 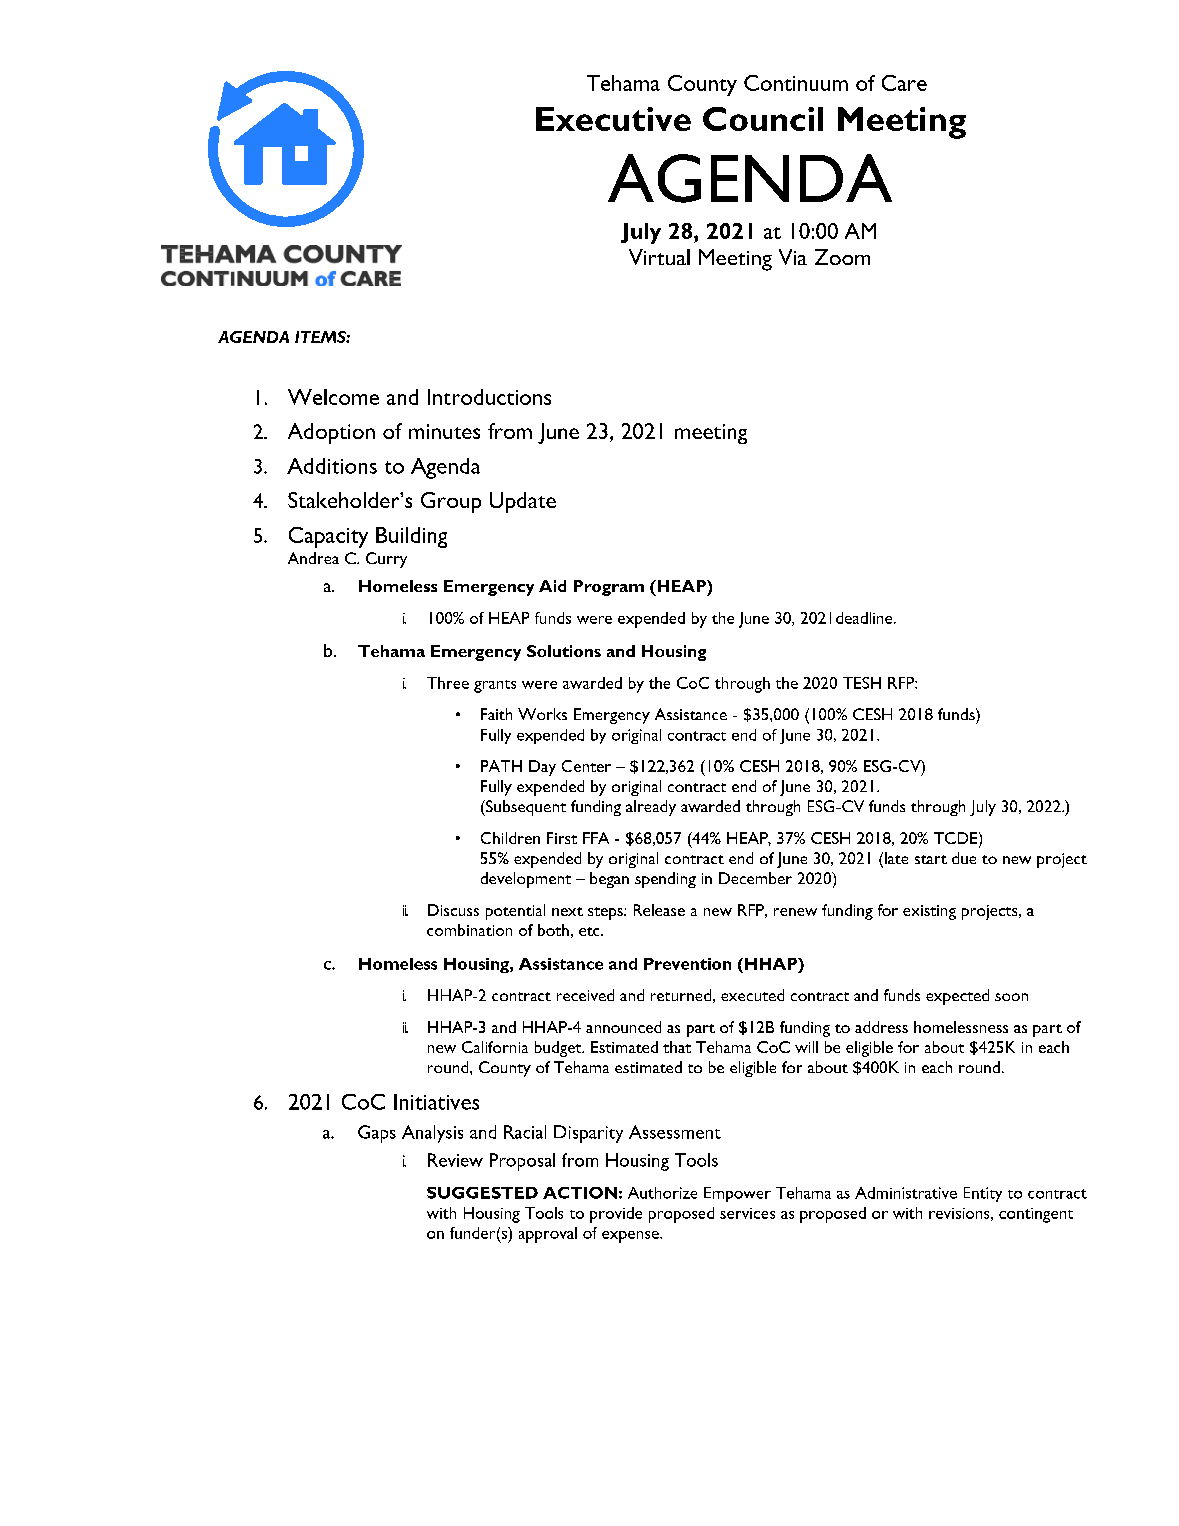 I want to click on Release, so click(x=659, y=910).
